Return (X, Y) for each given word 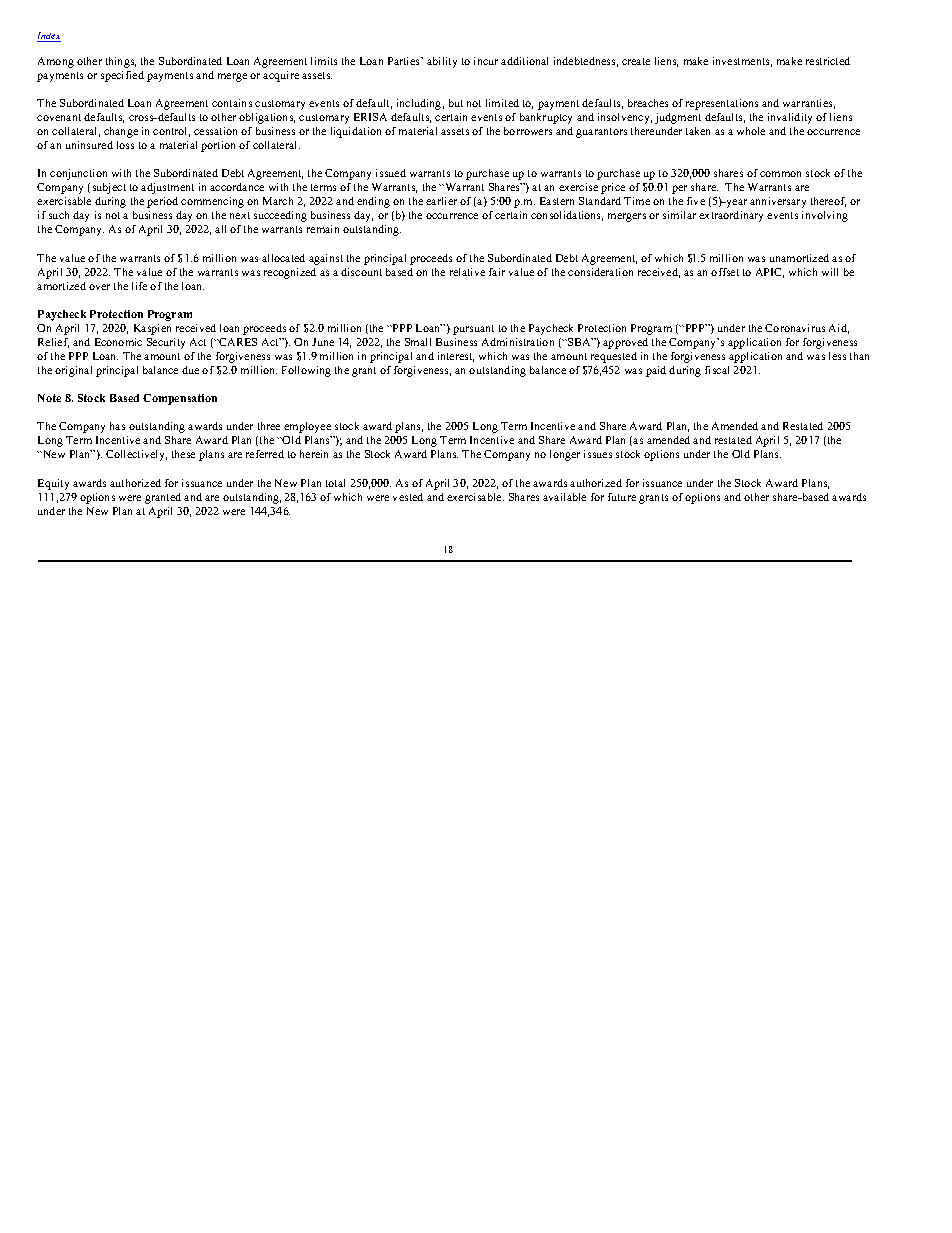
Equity (53, 484)
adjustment (167, 188)
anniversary (778, 202)
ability (442, 62)
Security (166, 343)
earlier (441, 201)
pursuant (473, 330)
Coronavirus (795, 328)
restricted (828, 61)
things (121, 62)
